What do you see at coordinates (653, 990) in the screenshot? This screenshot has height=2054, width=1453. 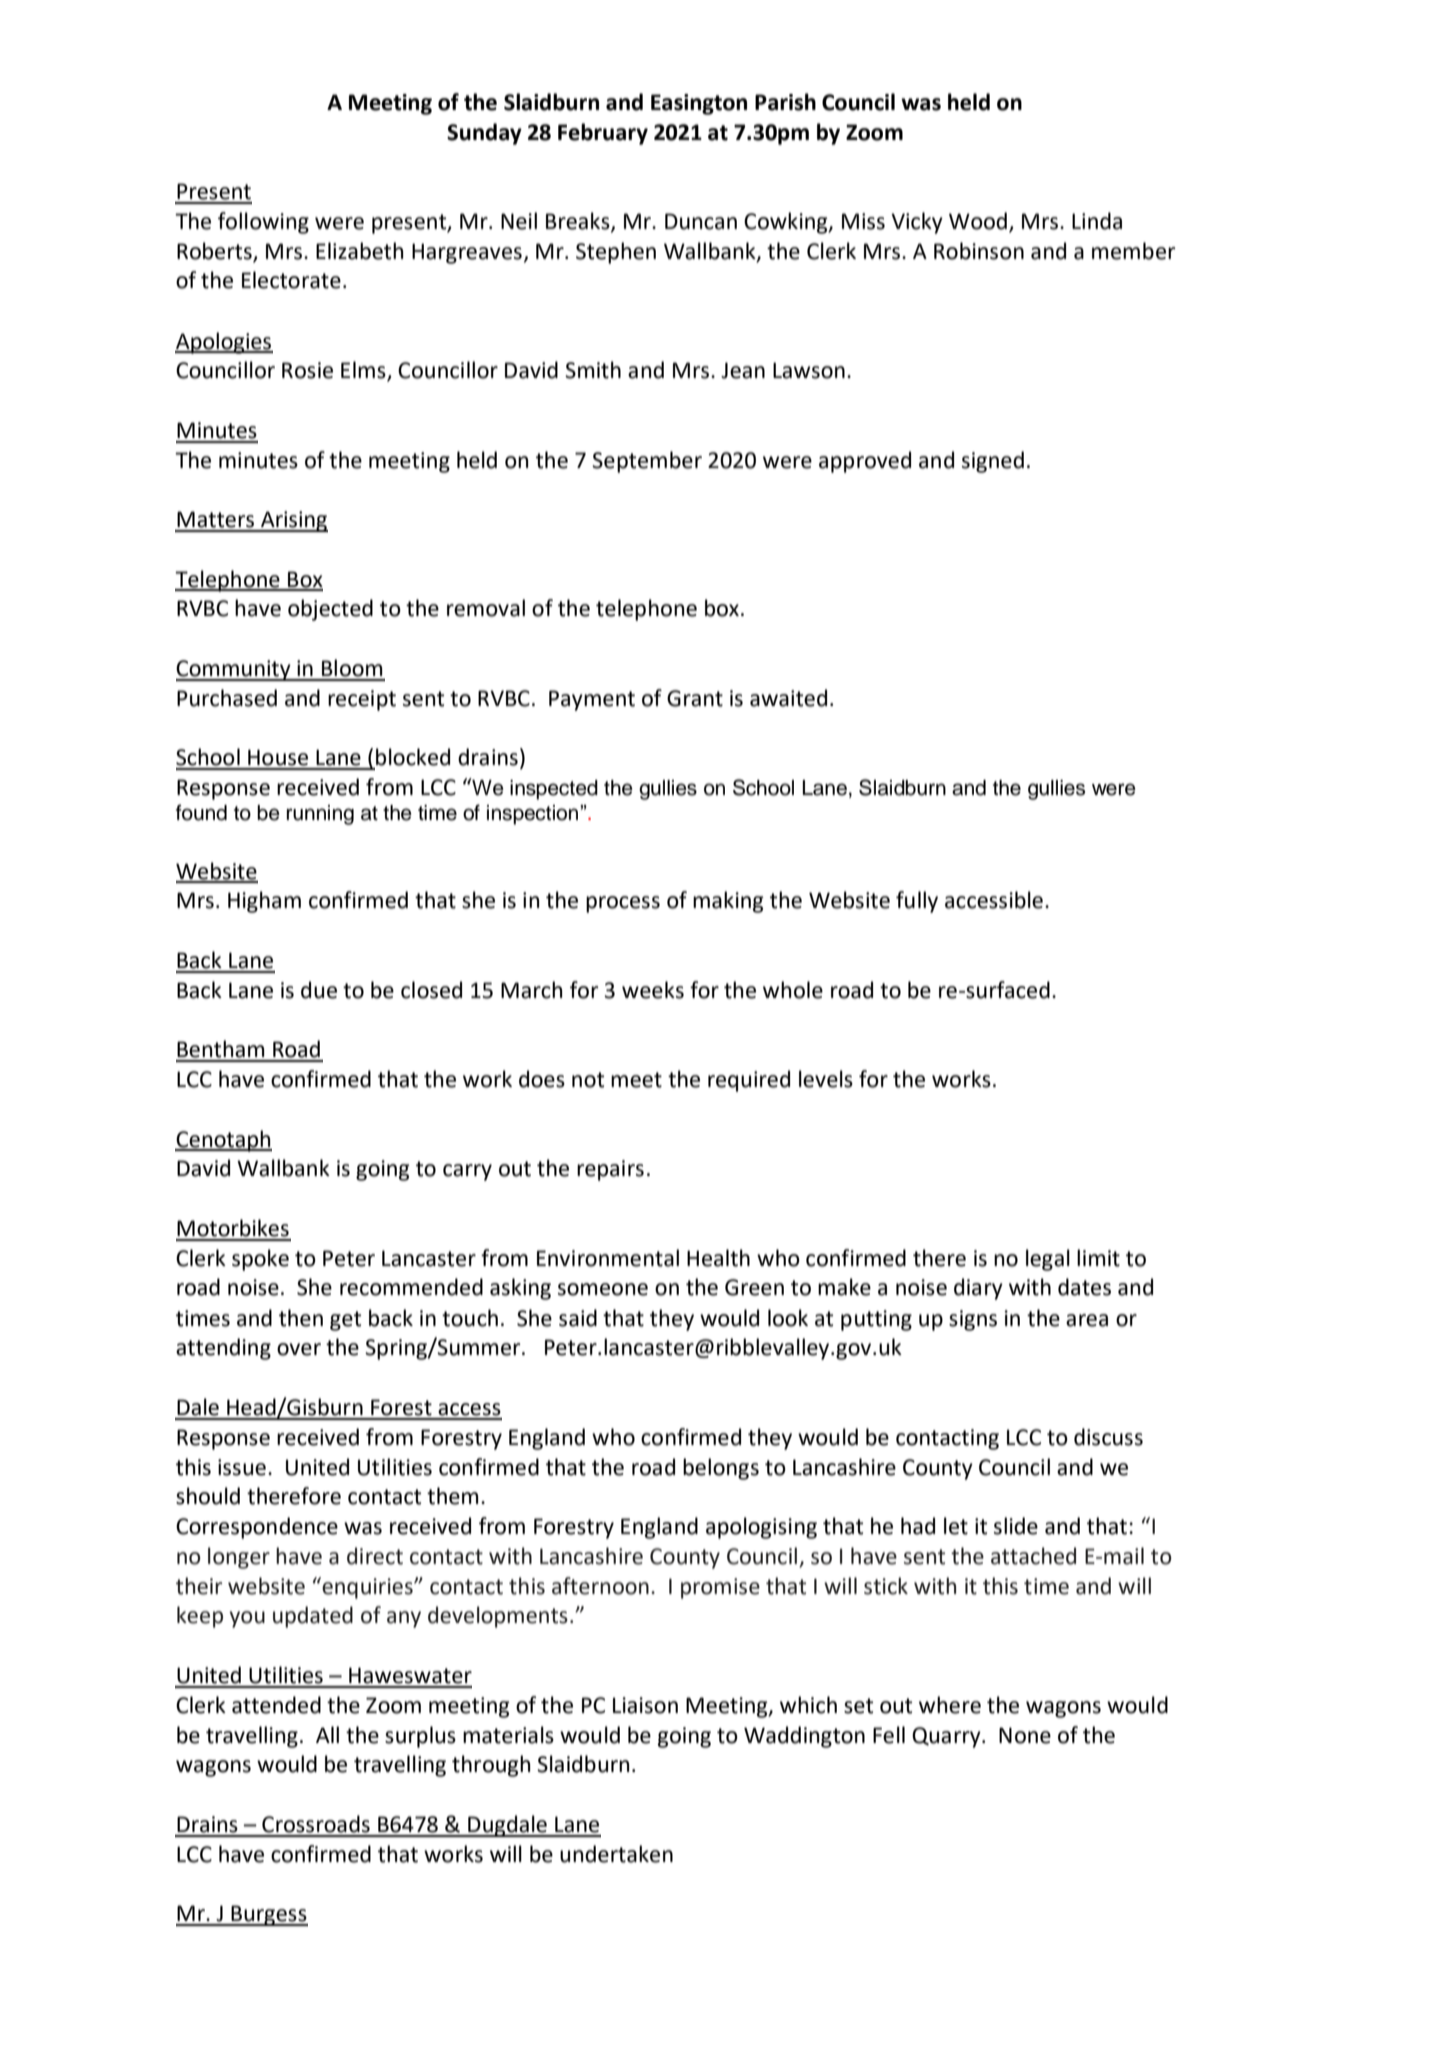 I see `weeks` at bounding box center [653, 990].
